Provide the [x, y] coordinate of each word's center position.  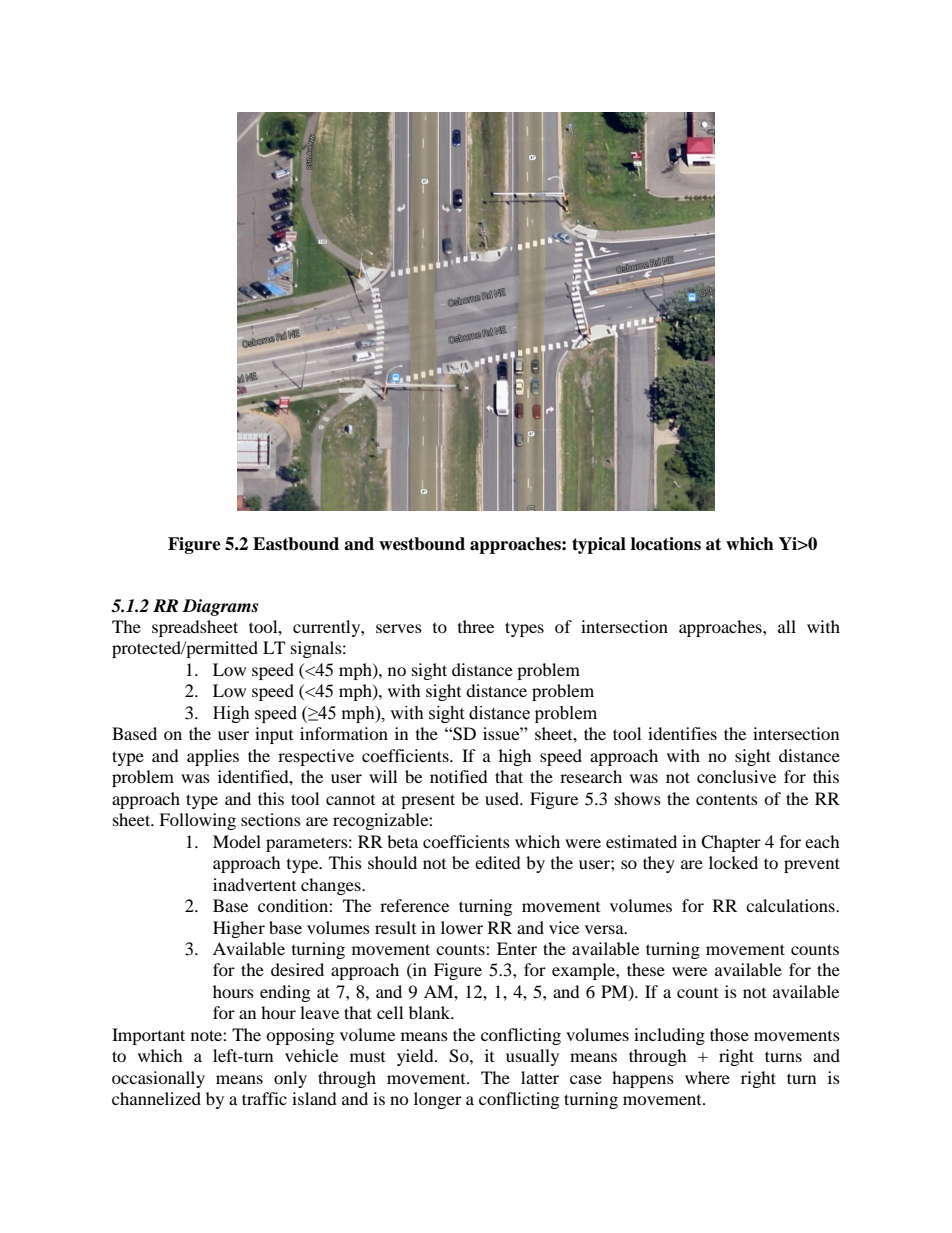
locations [666, 544]
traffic [264, 1098]
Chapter [731, 843]
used [503, 798]
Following [197, 821]
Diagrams [220, 607]
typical [599, 545]
